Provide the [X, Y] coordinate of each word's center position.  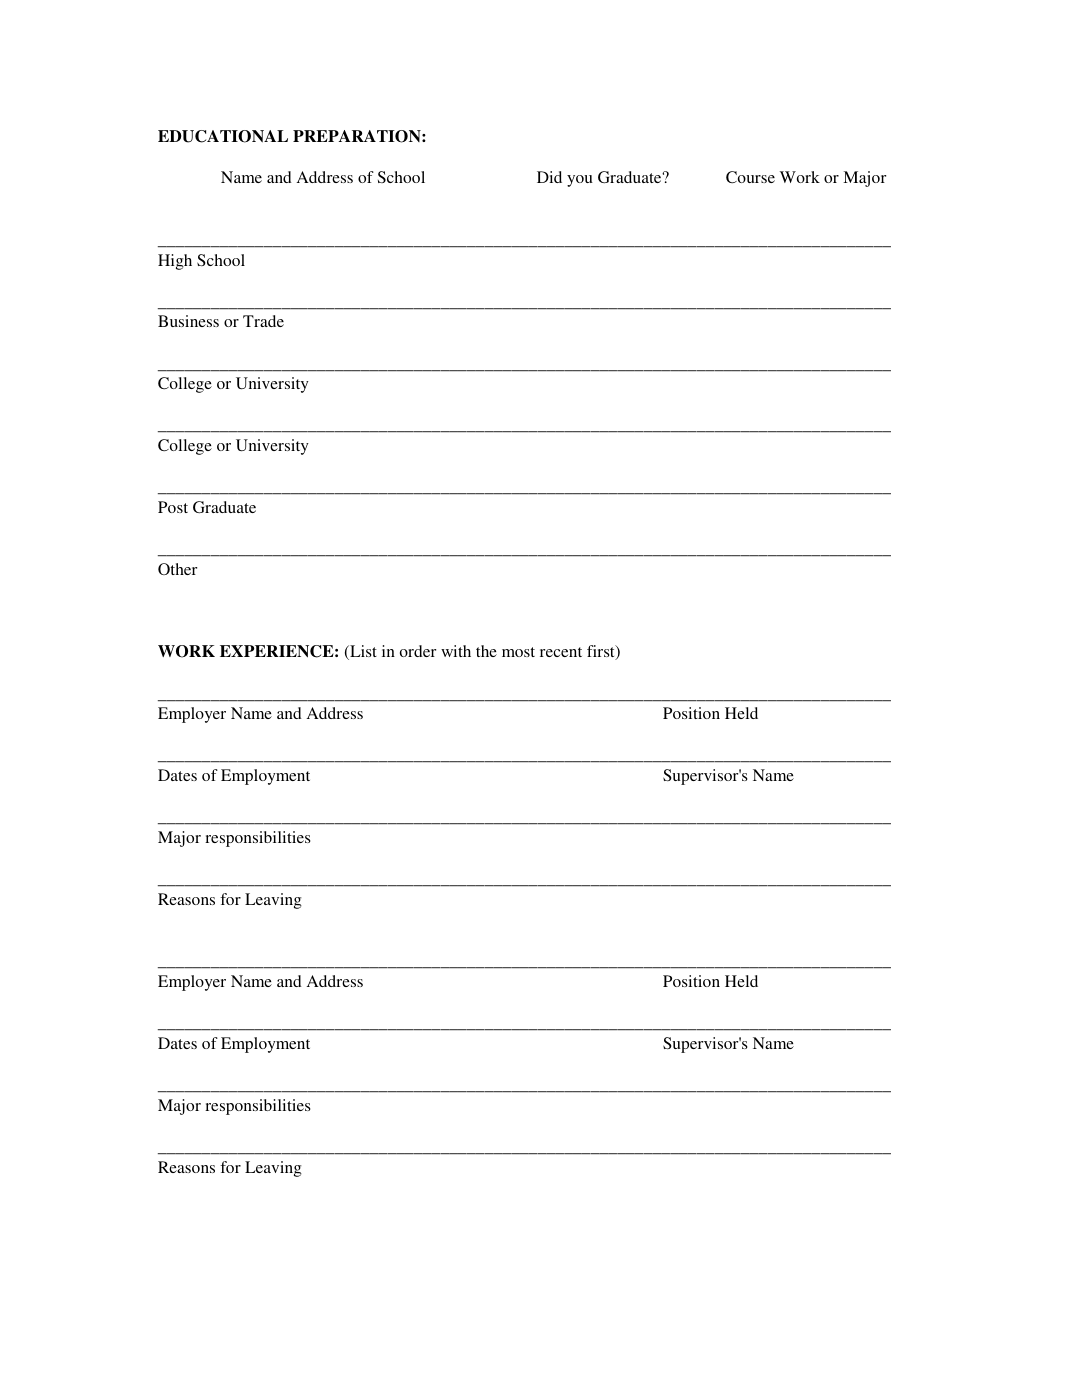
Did [549, 177]
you [580, 181]
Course [750, 177]
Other [177, 569]
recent [561, 652]
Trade [263, 321]
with [456, 651]
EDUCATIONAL [223, 136]
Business [188, 321]
